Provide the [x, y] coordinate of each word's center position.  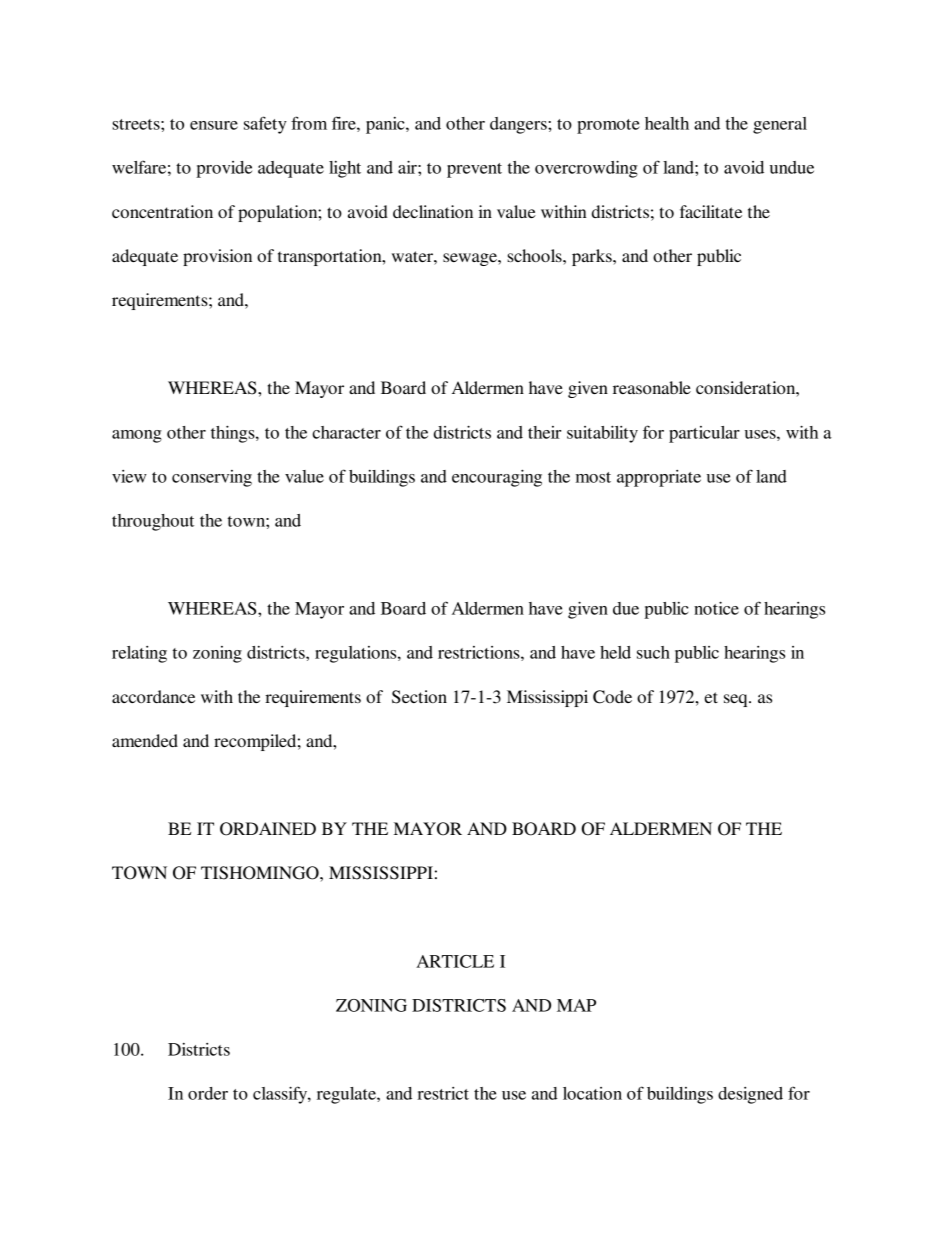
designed [750, 1095]
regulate [347, 1095]
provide [224, 169]
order [208, 1093]
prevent [474, 170]
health [667, 123]
